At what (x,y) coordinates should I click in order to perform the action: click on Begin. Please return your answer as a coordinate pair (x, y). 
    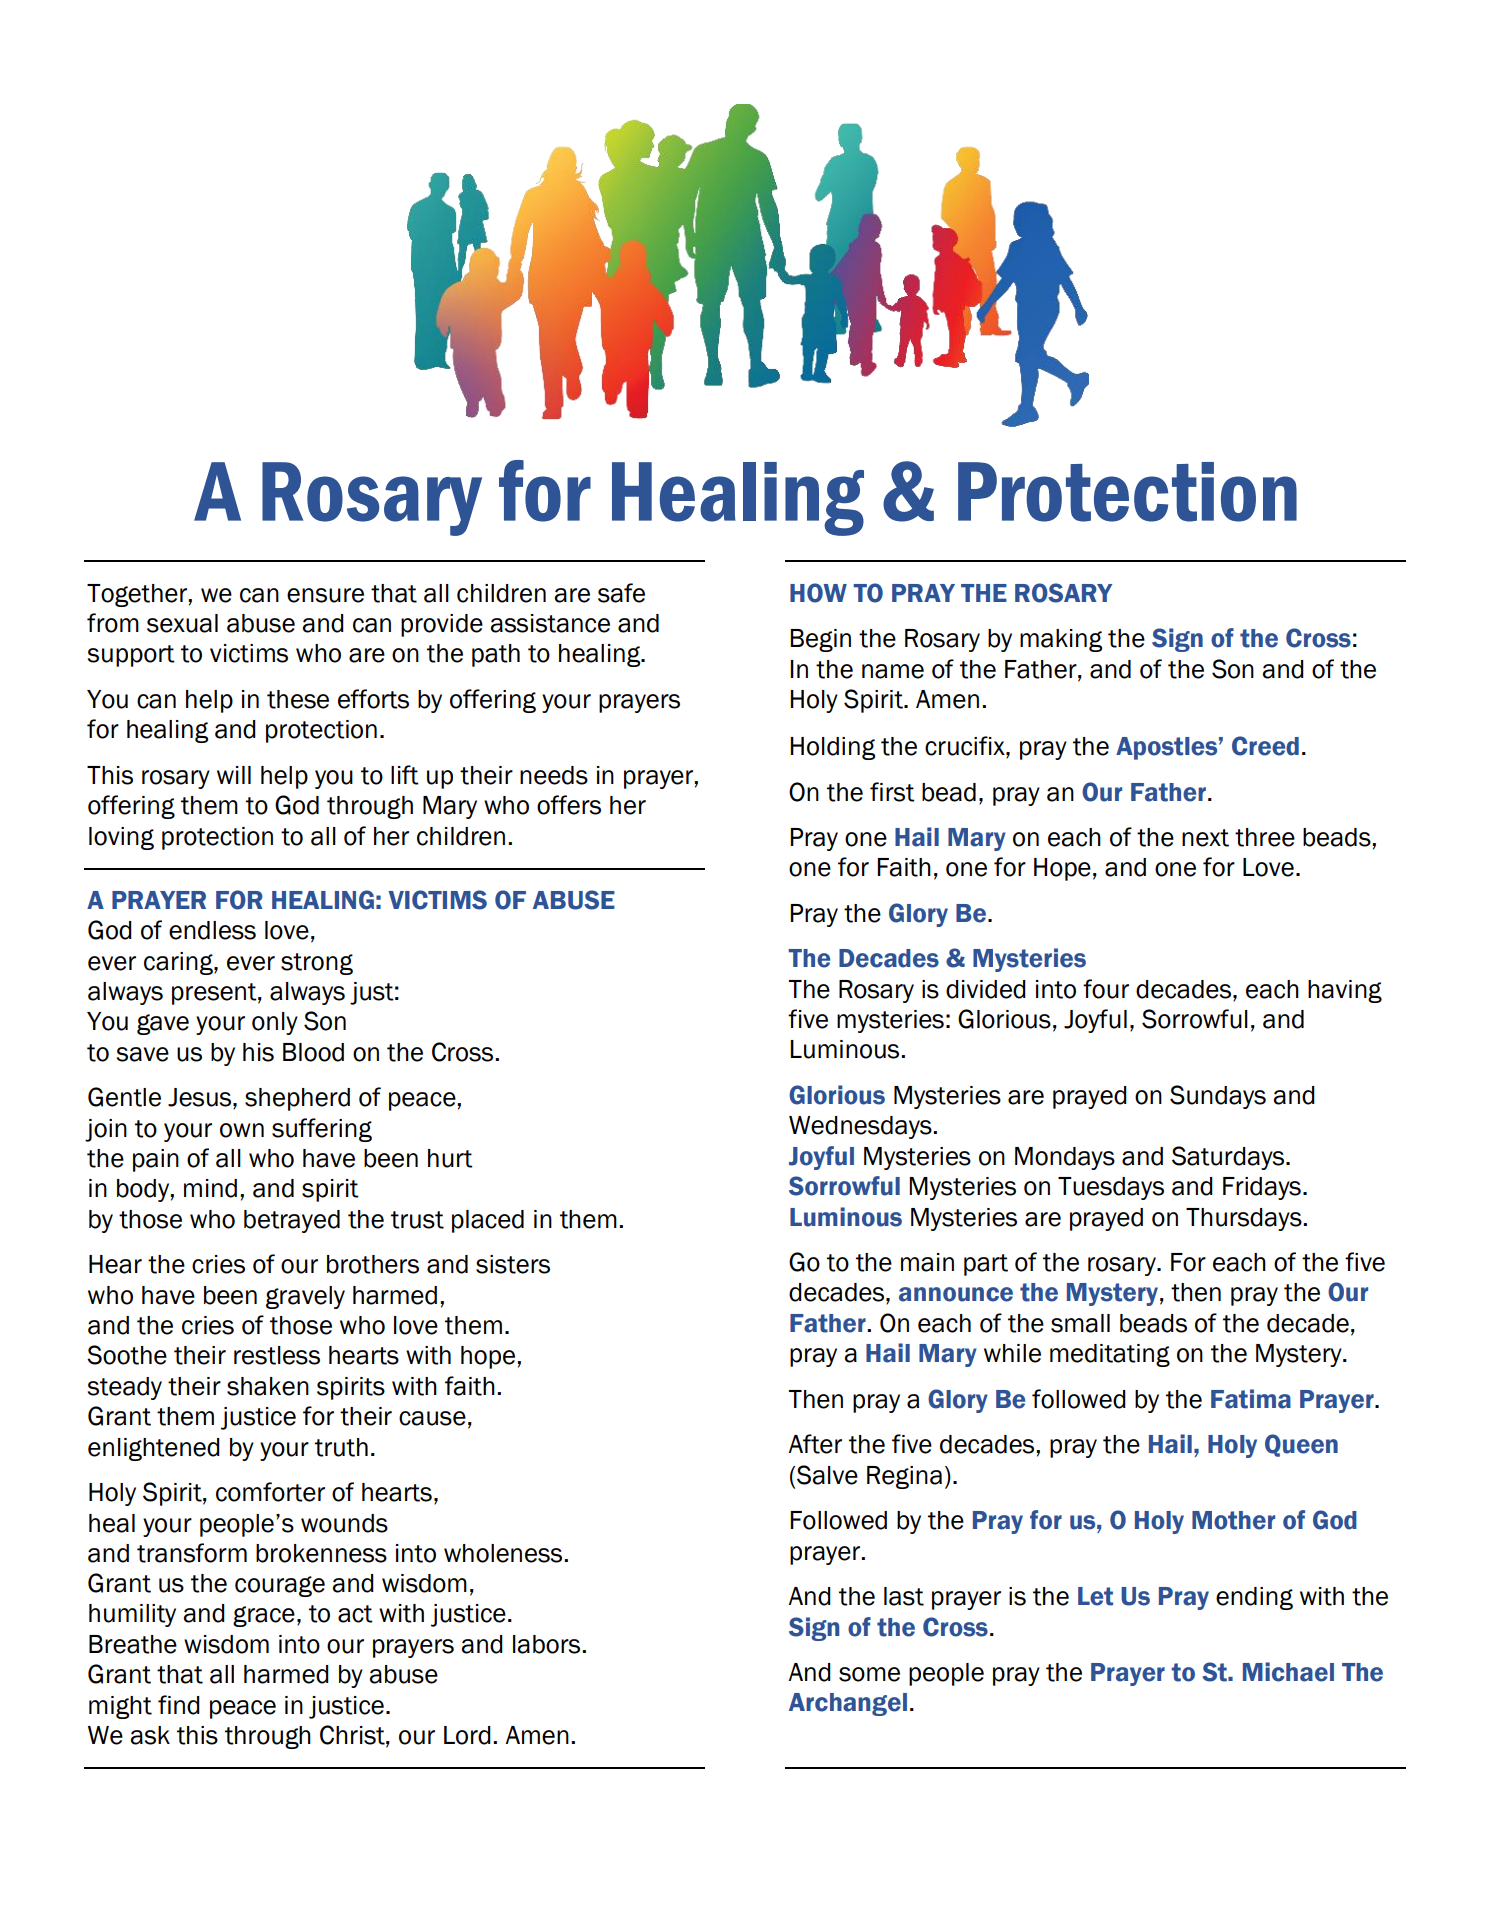
    Looking at the image, I should click on (820, 640).
